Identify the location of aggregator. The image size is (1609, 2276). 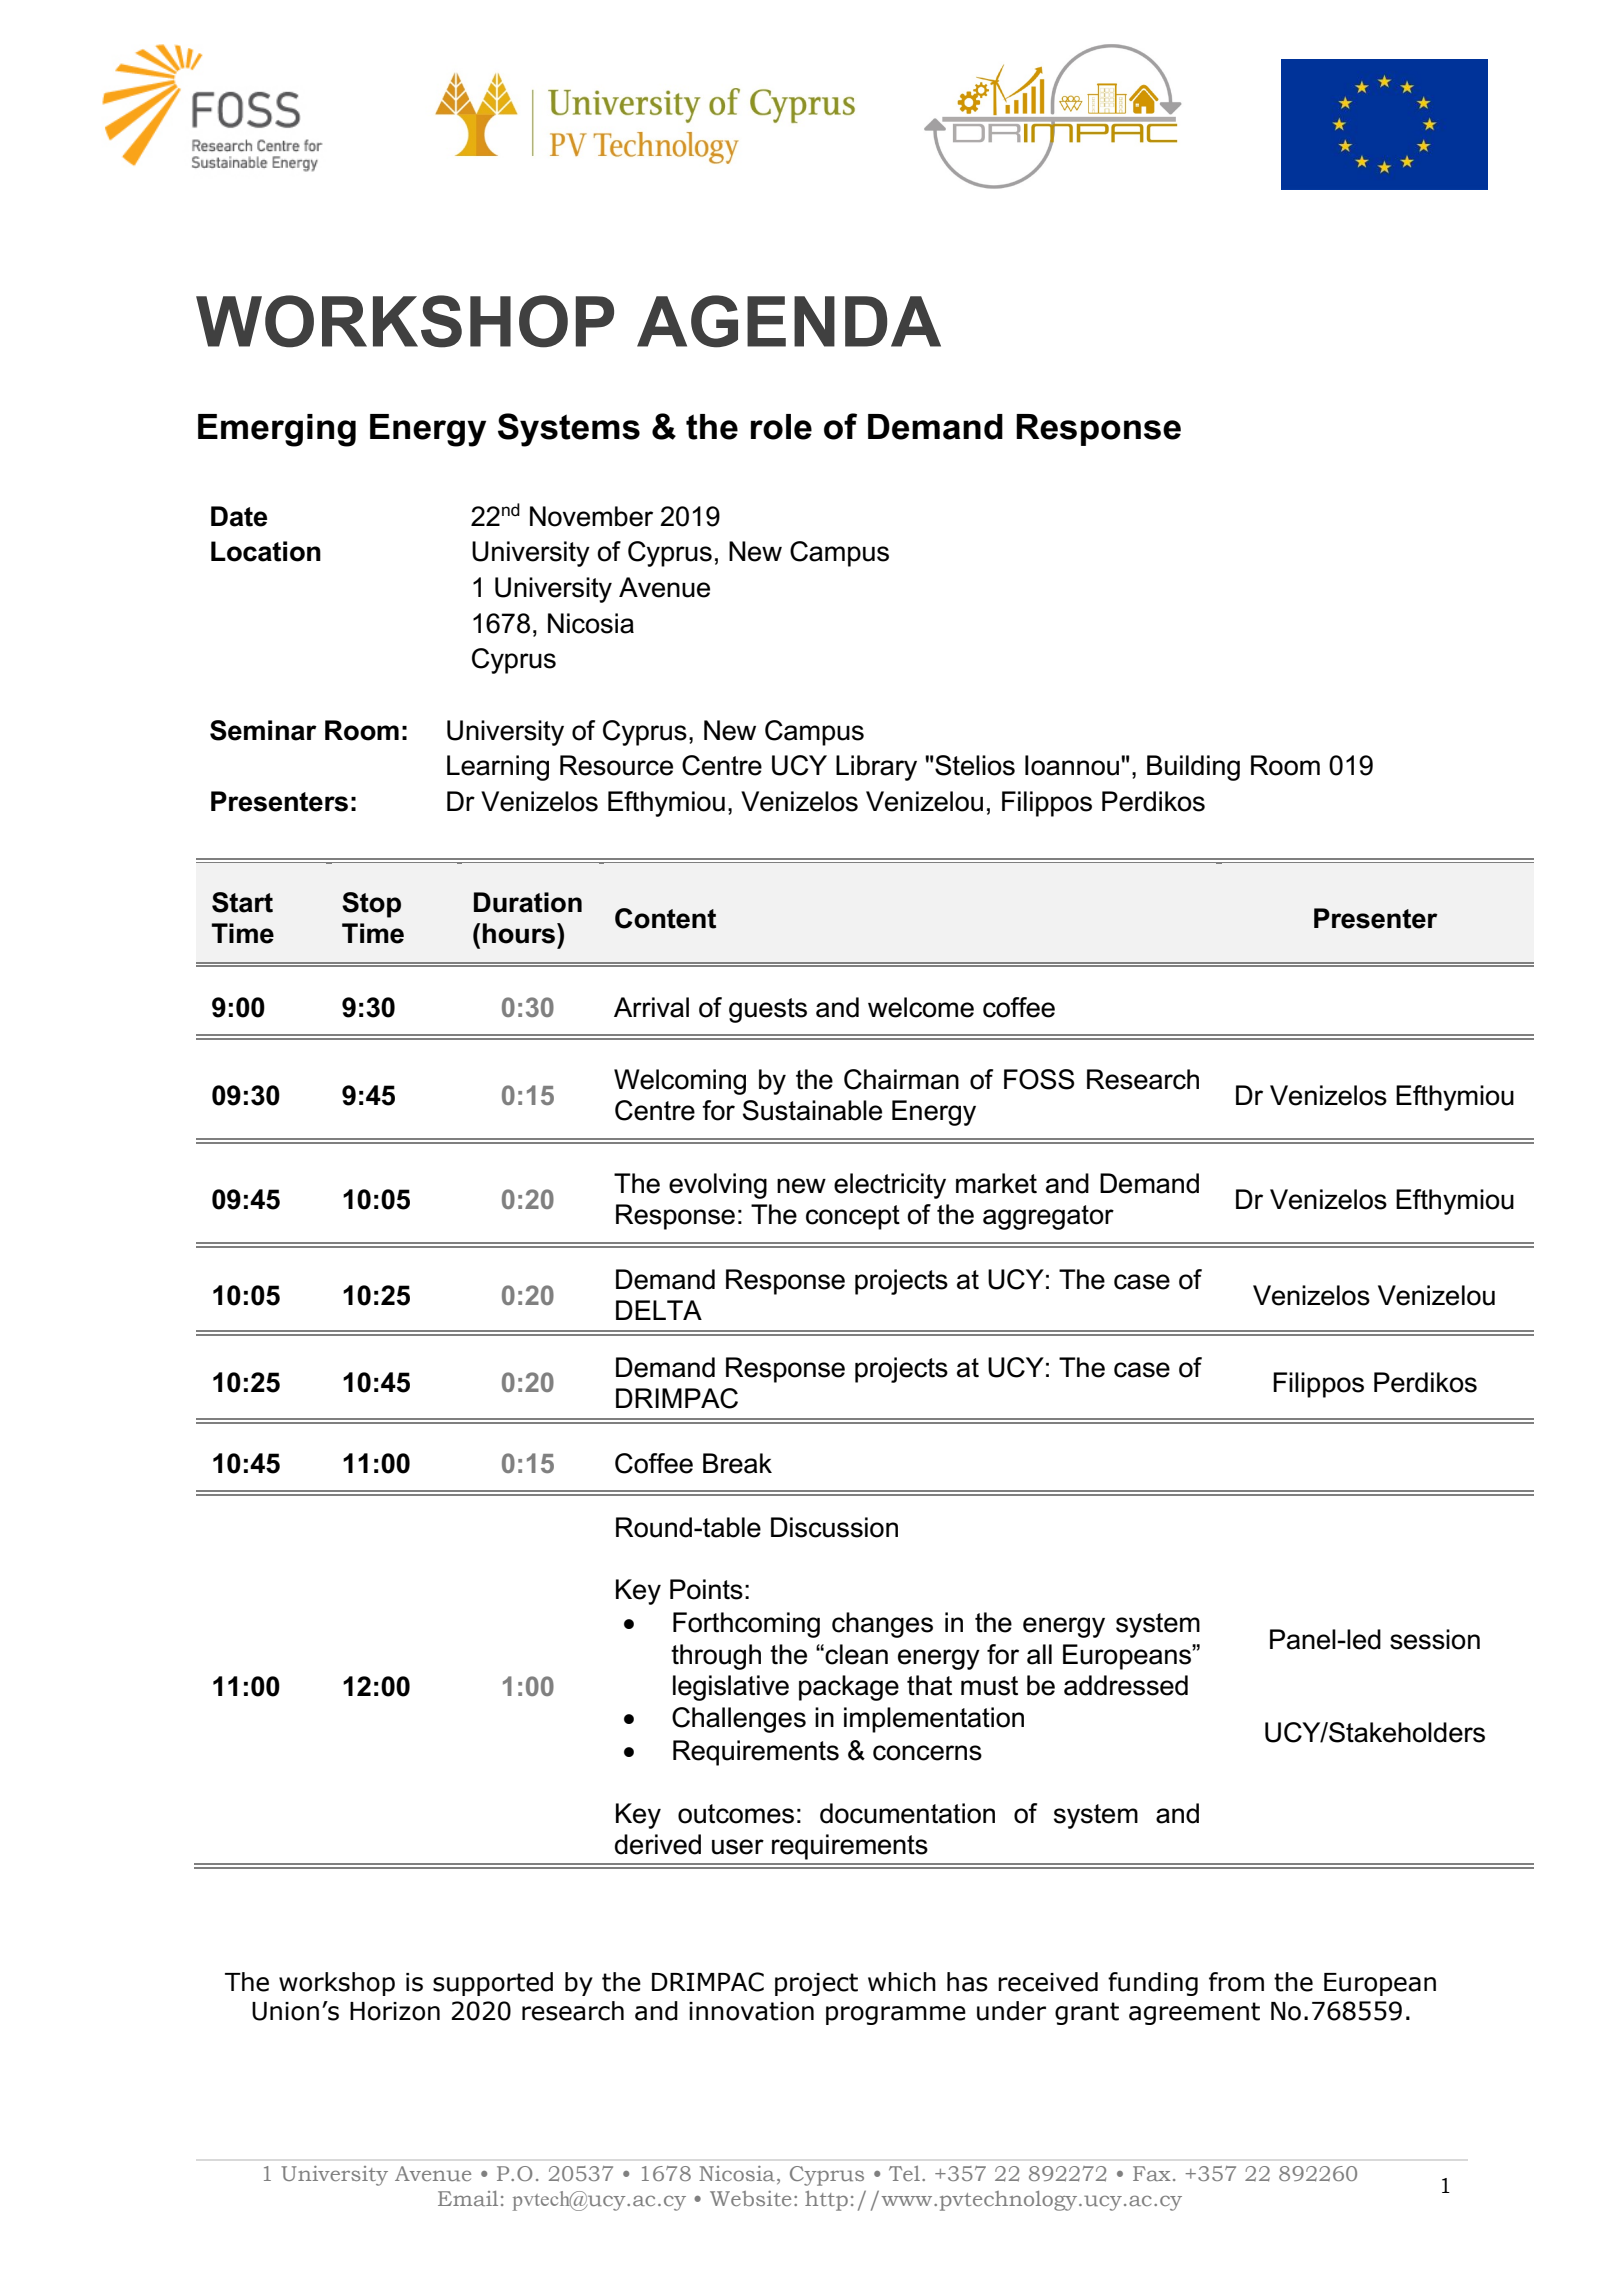
(1048, 1217).
